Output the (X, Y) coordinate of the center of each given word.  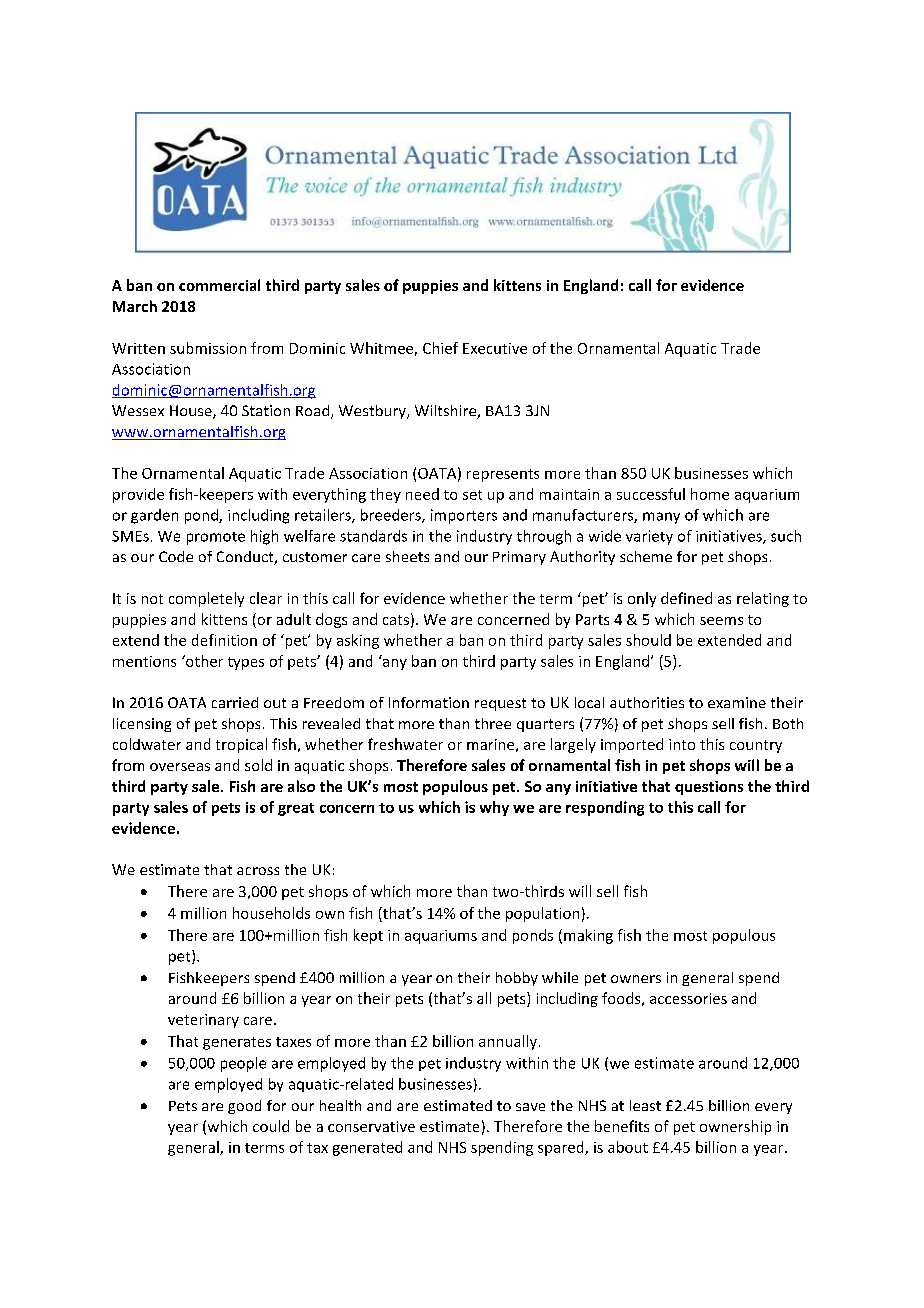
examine (737, 702)
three (493, 723)
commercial (219, 285)
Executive (495, 348)
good (244, 1107)
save (530, 1107)
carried (235, 702)
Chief (440, 348)
